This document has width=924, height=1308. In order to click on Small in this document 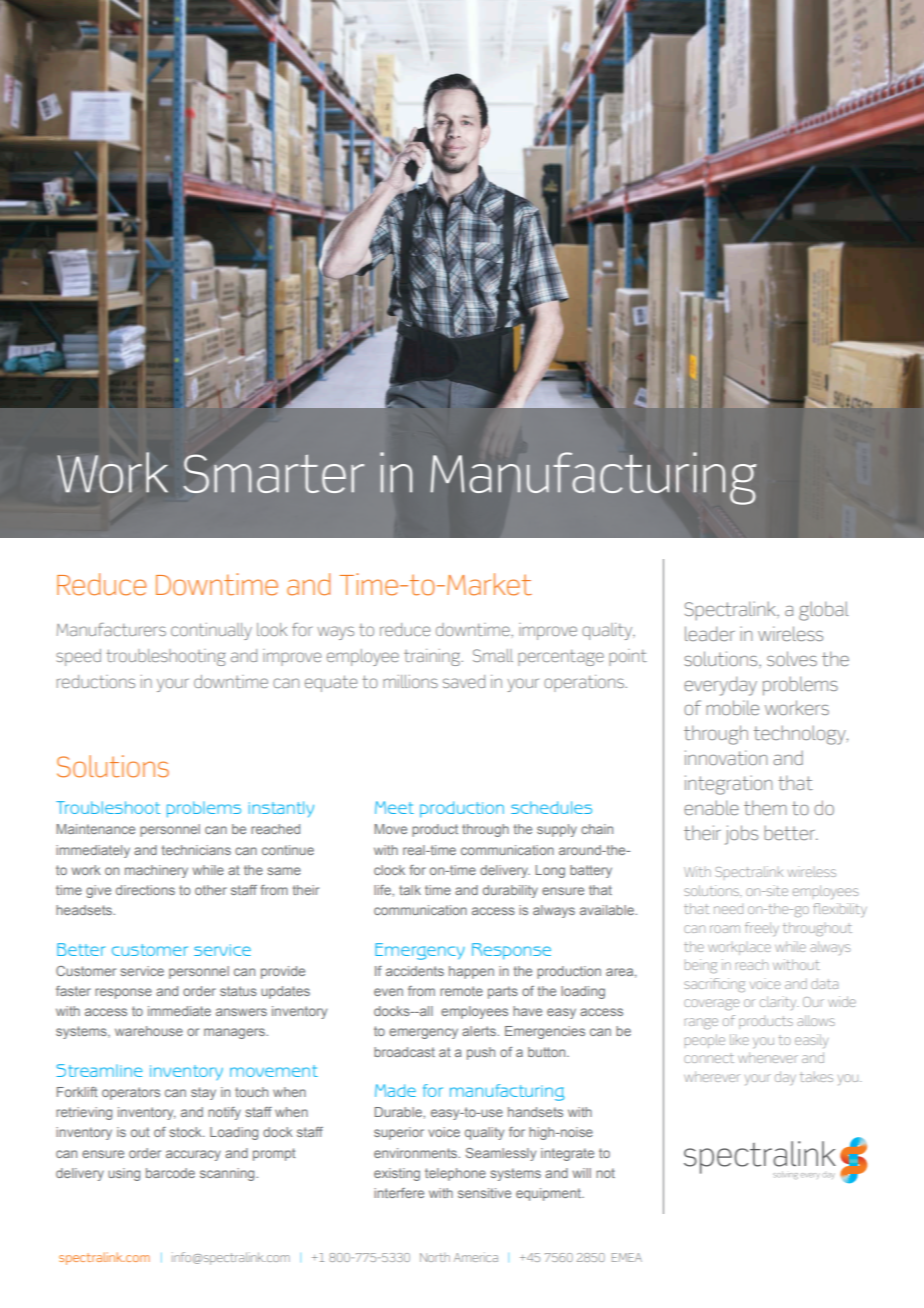, I will do `click(493, 655)`.
